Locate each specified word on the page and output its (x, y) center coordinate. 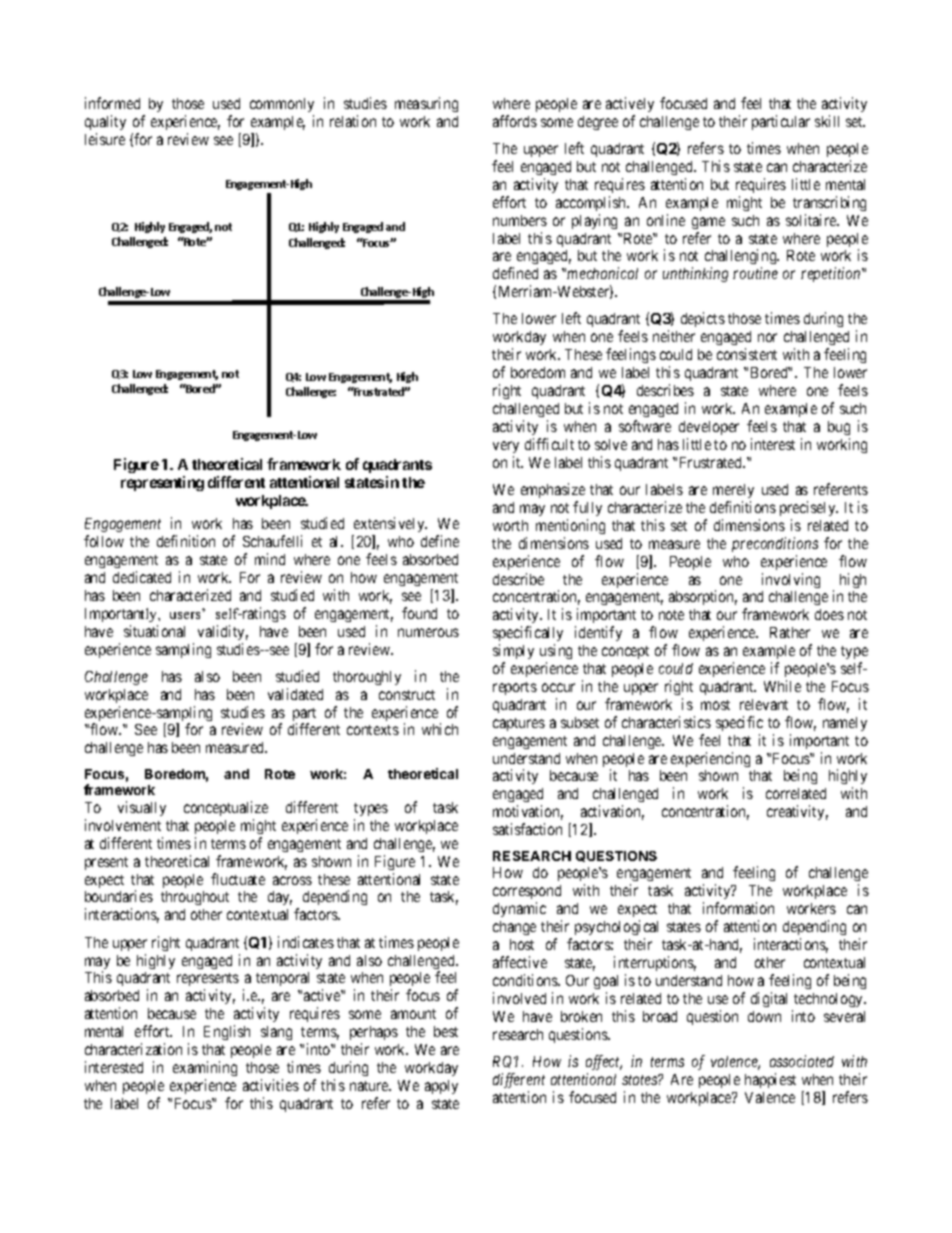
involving (791, 580)
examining (205, 1068)
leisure (105, 139)
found (419, 613)
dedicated (142, 577)
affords (515, 121)
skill (827, 121)
